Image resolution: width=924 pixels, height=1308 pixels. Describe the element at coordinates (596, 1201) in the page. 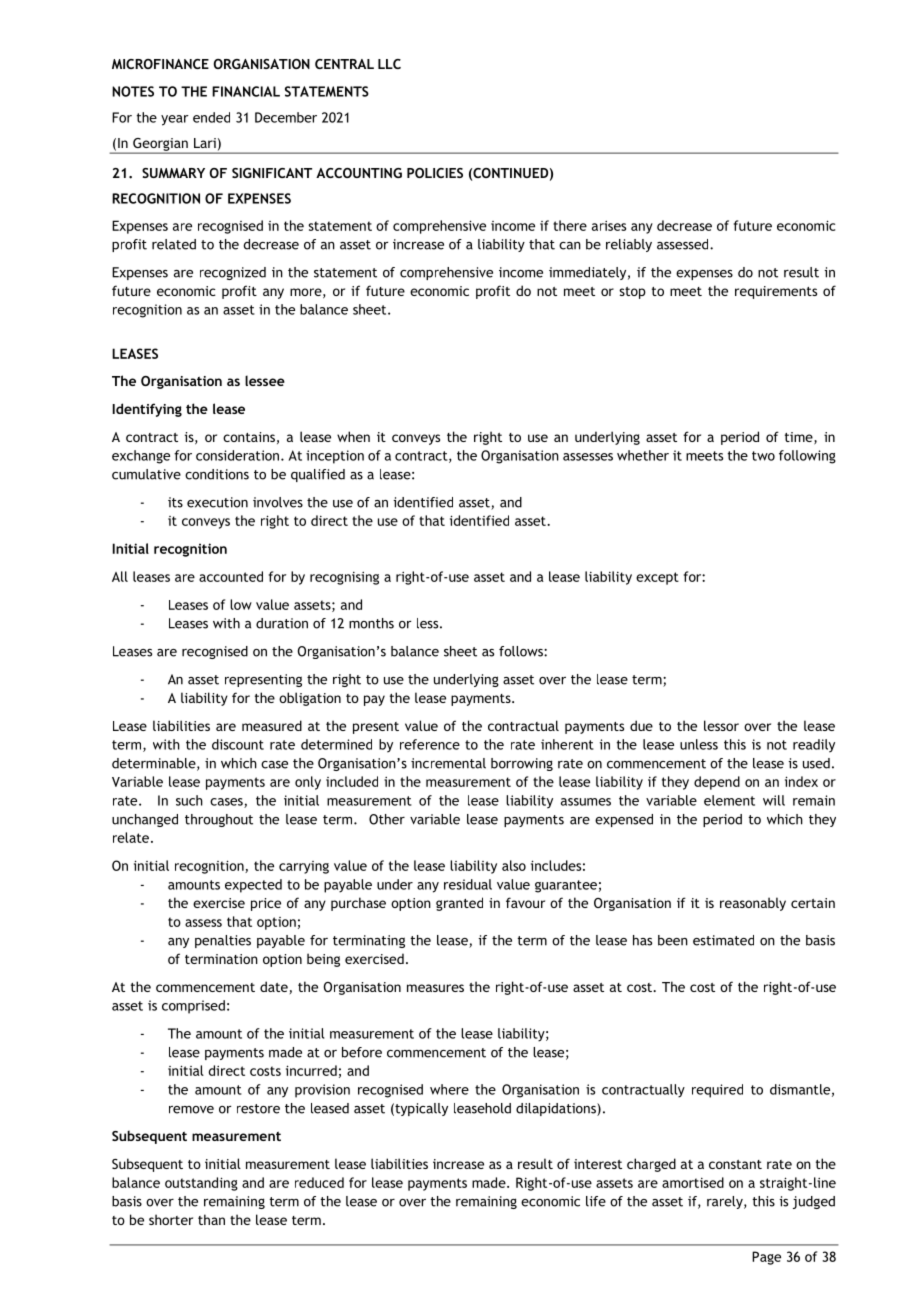

I see `life` at that location.
